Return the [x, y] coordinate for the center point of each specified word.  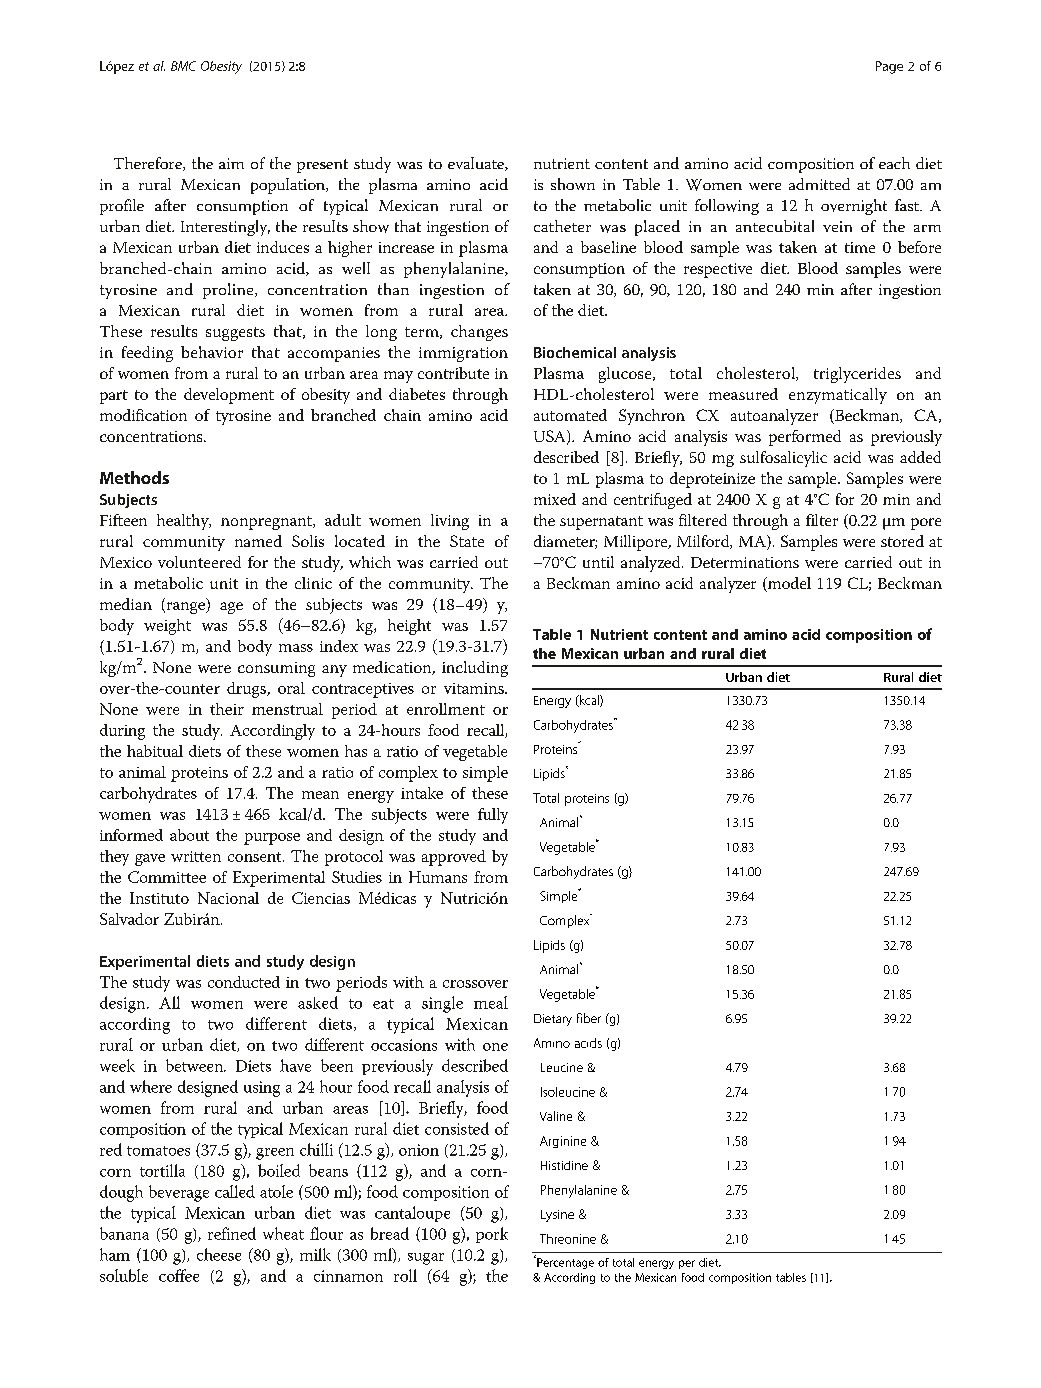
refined [232, 1233]
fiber [589, 1018]
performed [805, 438]
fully [493, 816]
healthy [184, 522]
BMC [183, 66]
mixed [555, 499]
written [196, 856]
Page [889, 67]
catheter [562, 226]
